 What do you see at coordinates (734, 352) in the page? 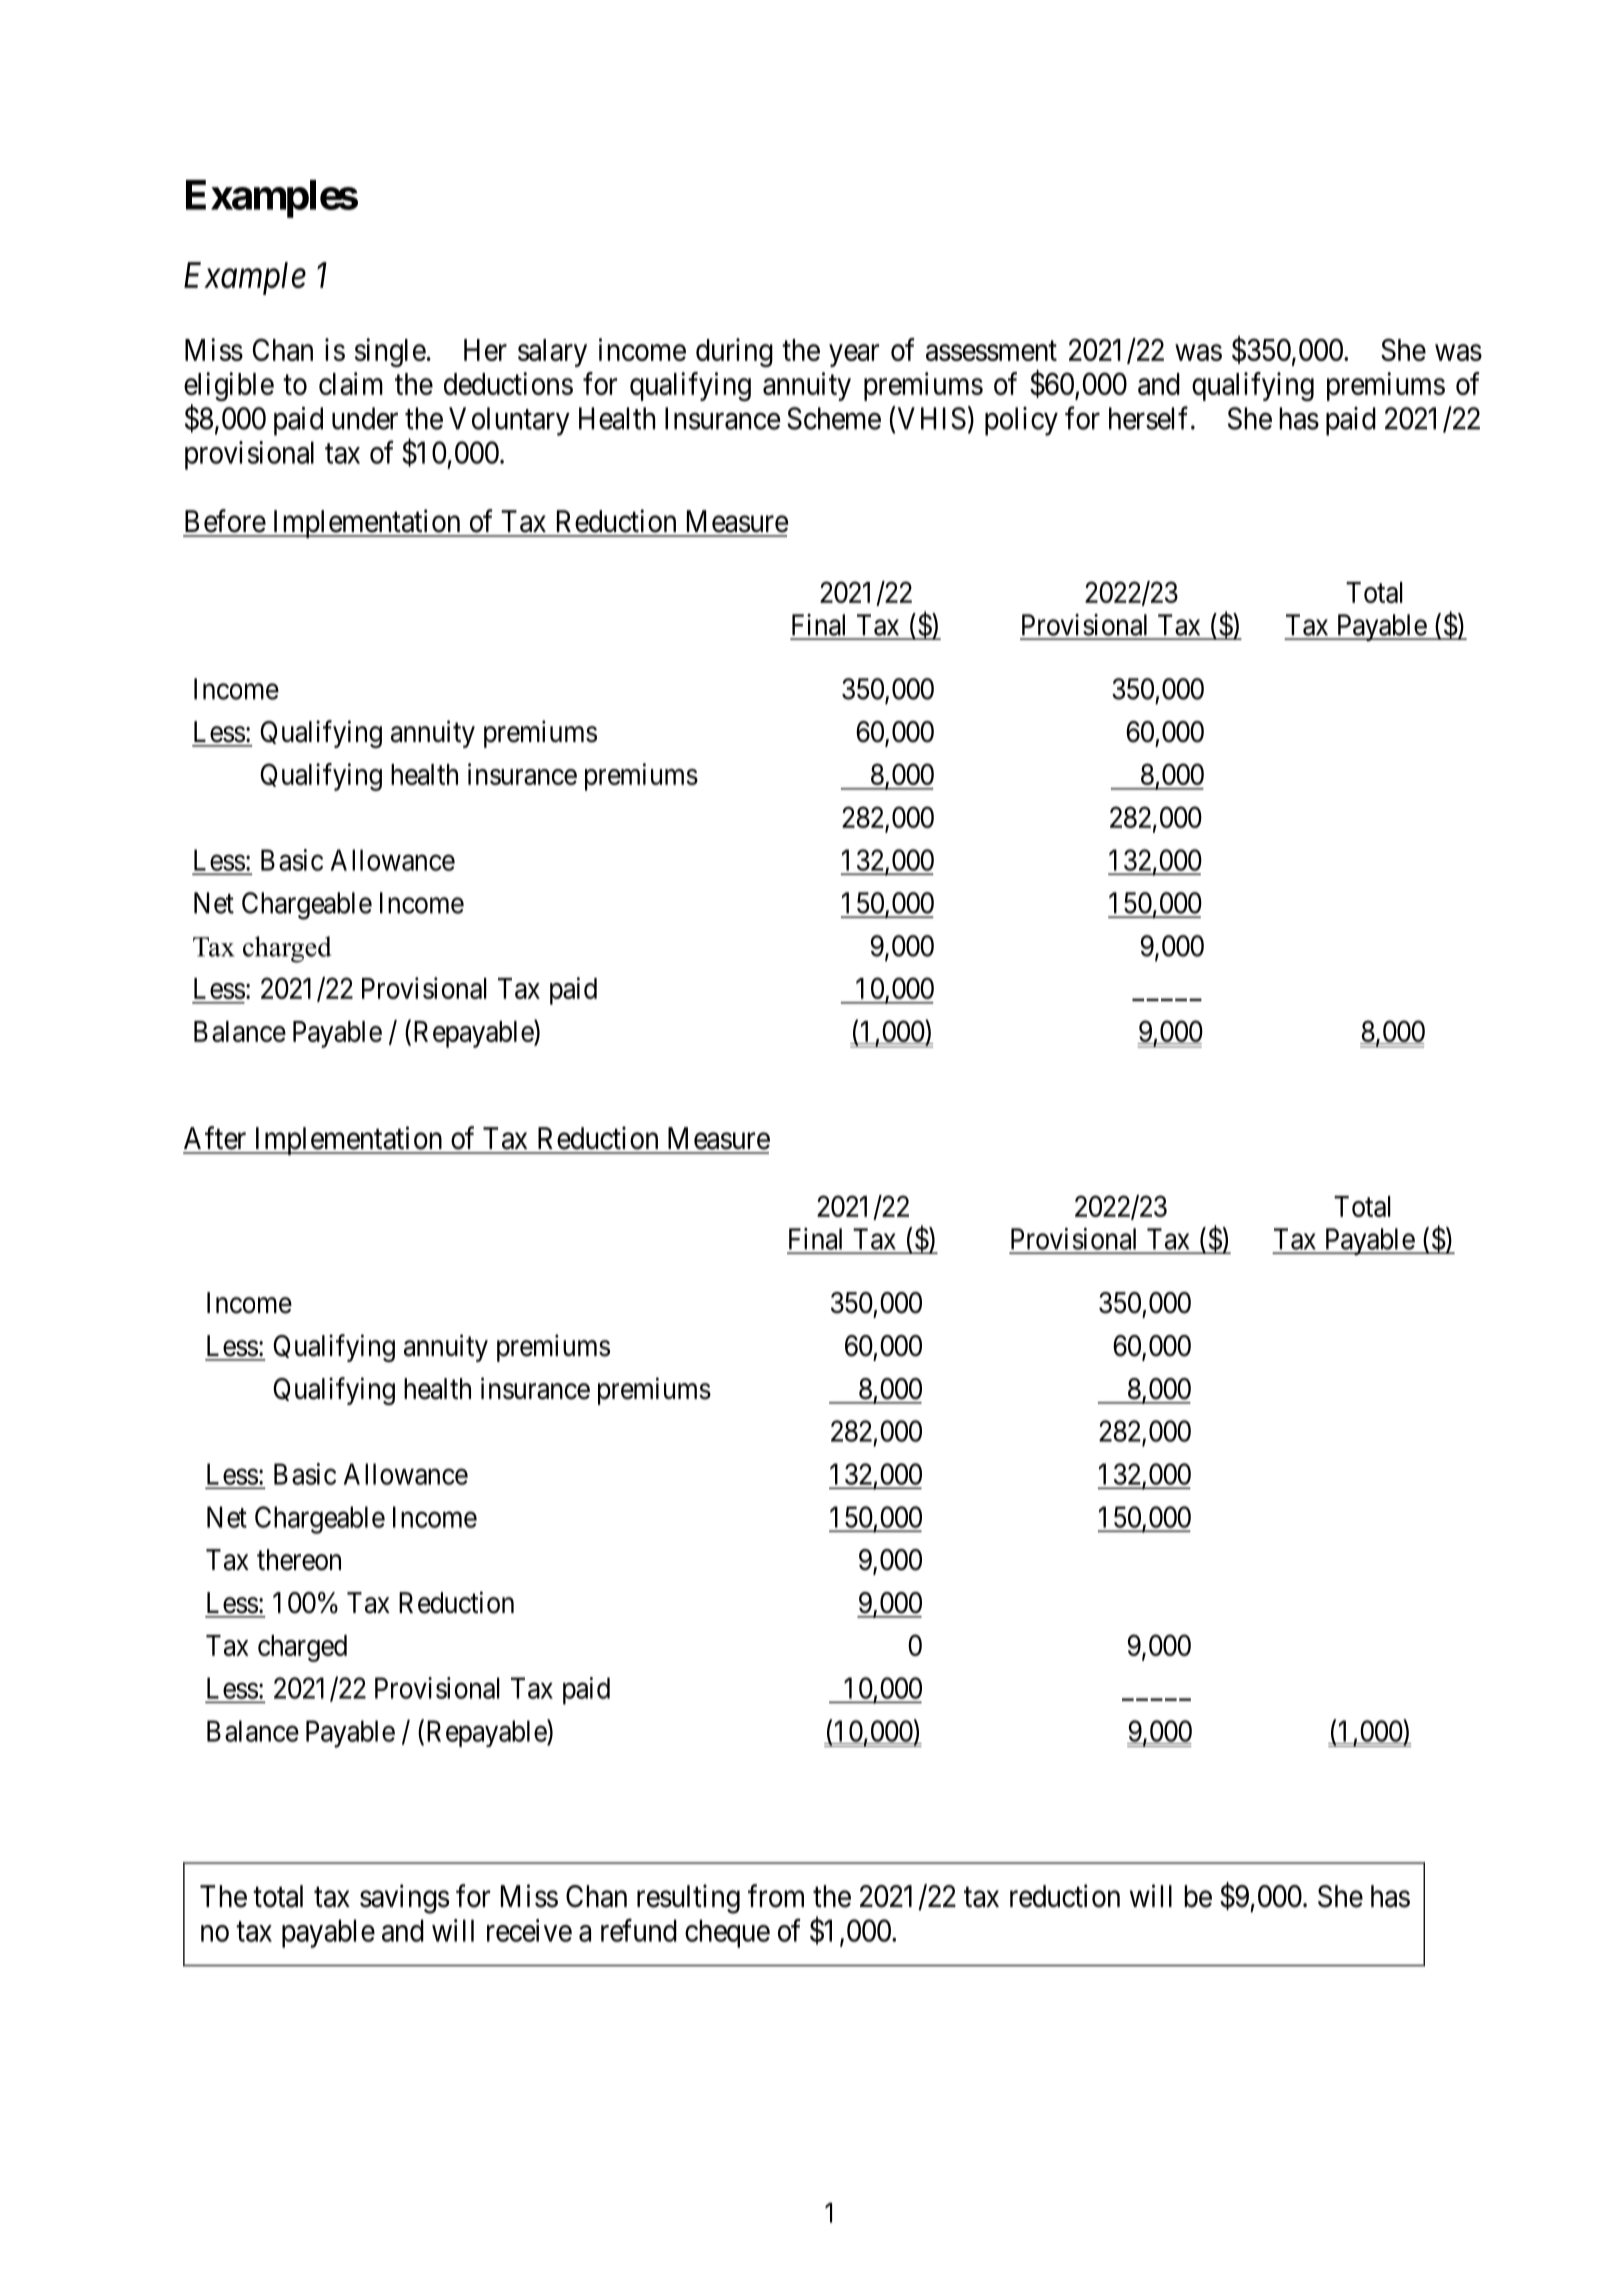
I see `during` at bounding box center [734, 352].
